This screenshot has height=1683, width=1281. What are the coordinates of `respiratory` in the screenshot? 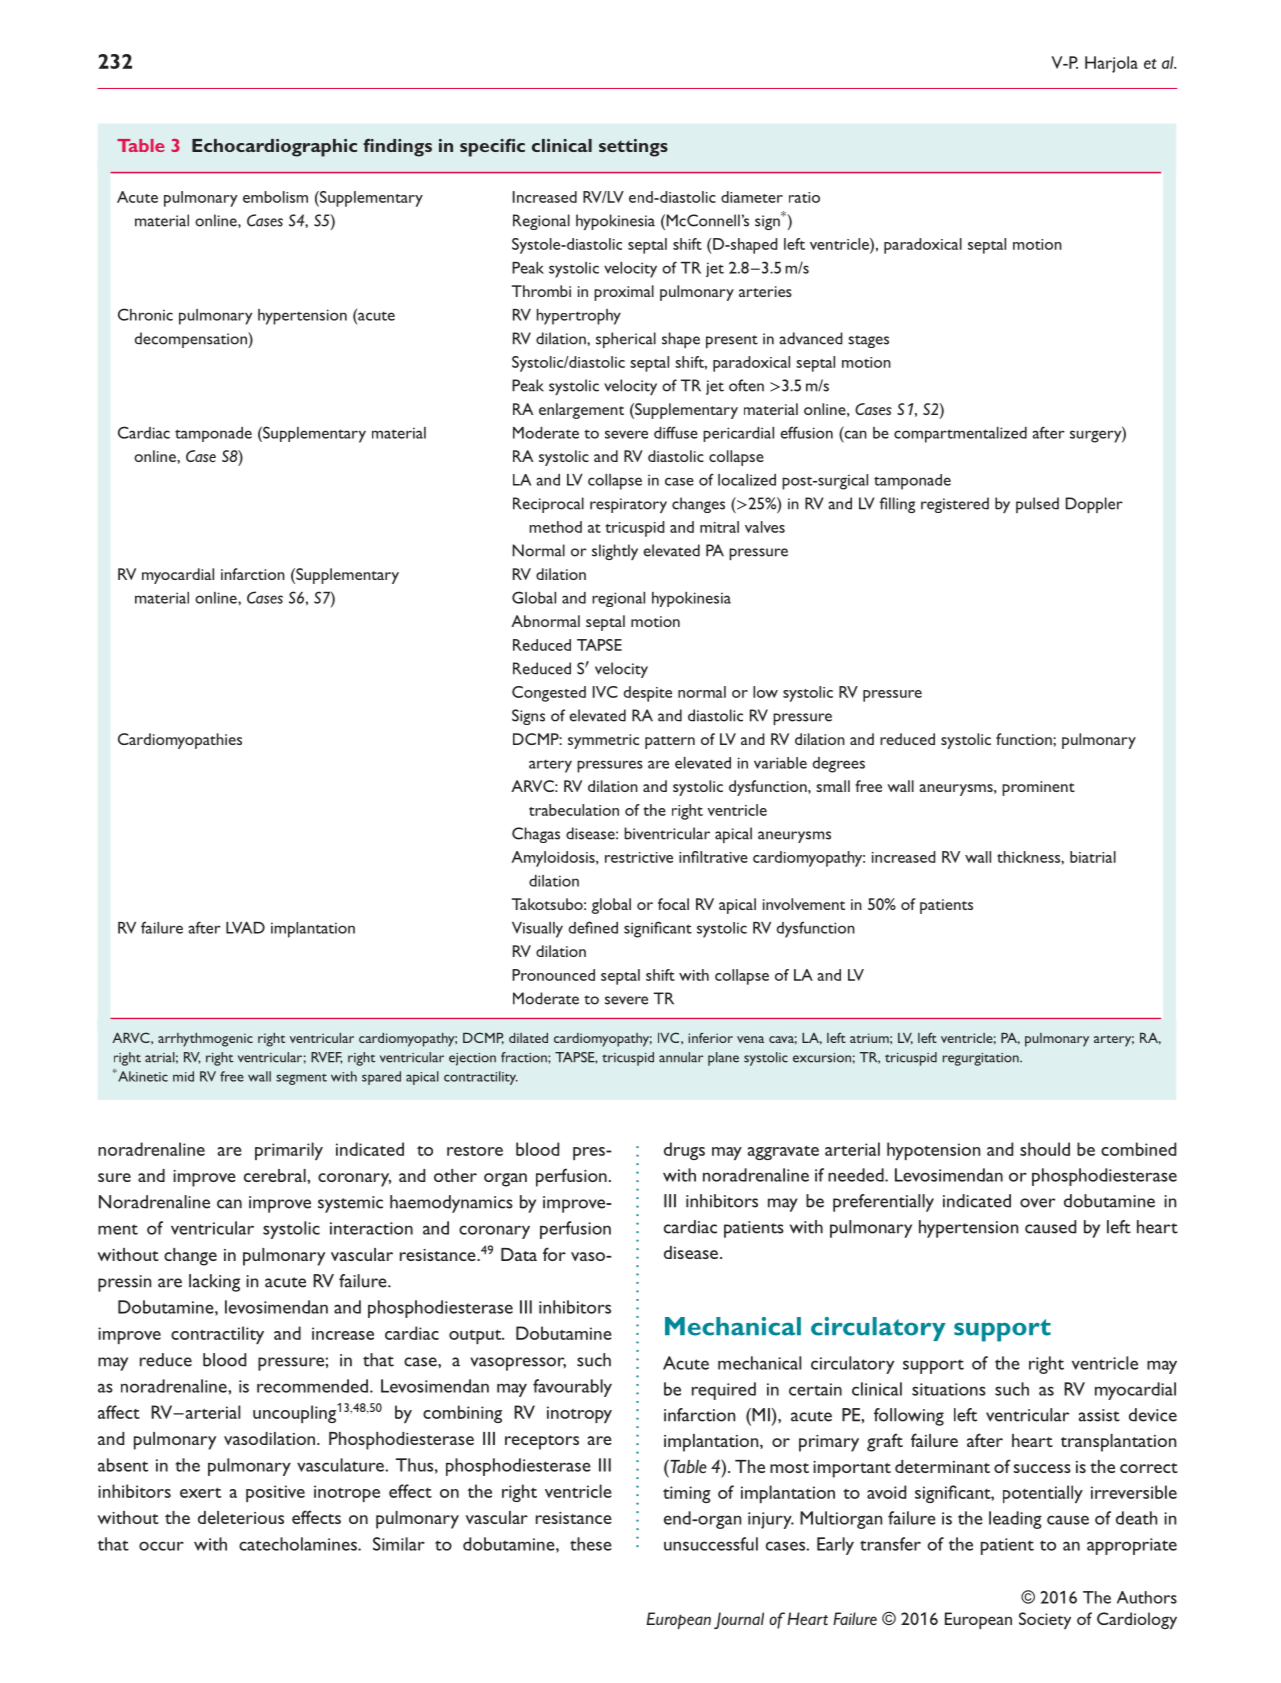 It's located at (628, 505).
